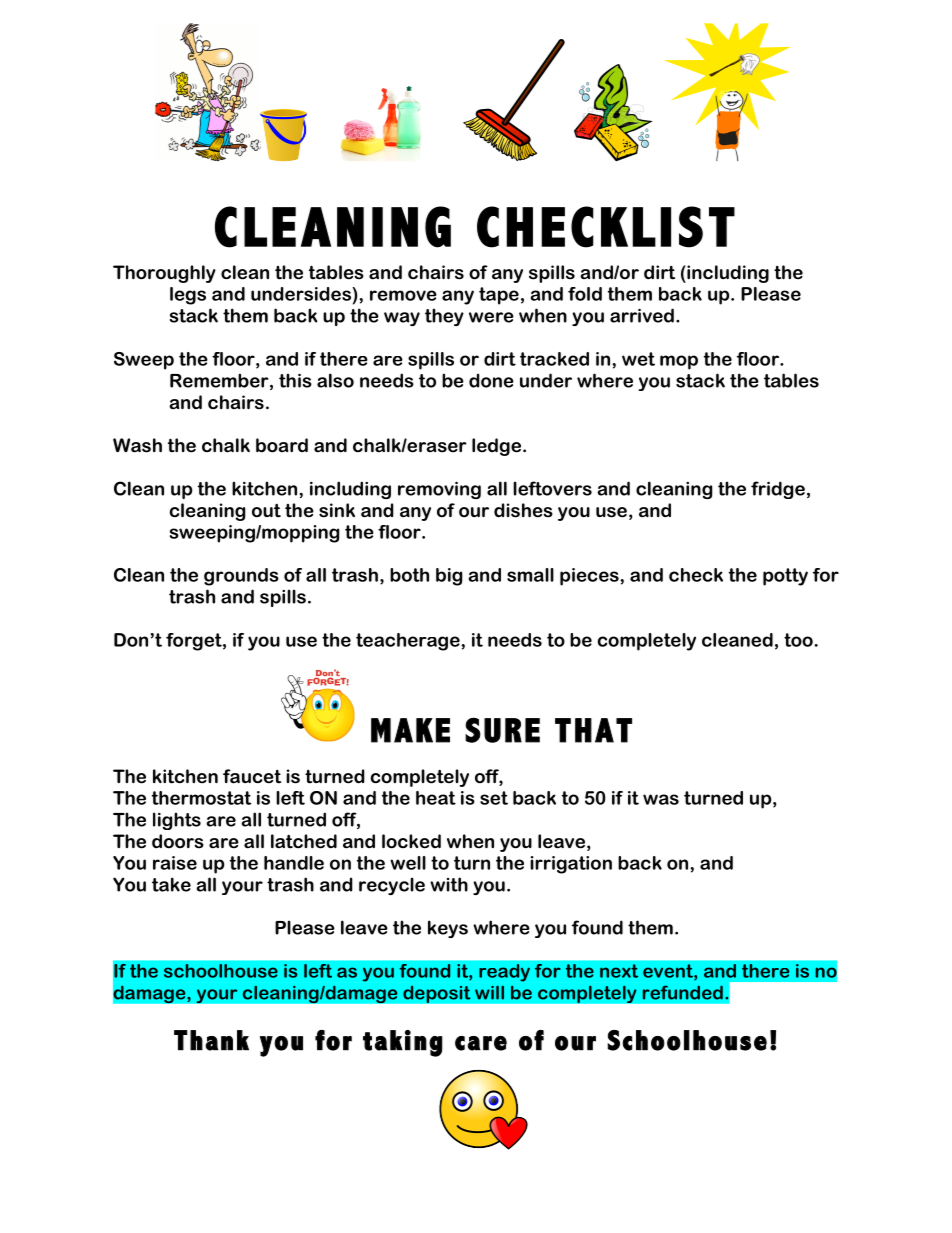 The width and height of the screenshot is (952, 1233). Describe the element at coordinates (593, 730) in the screenshot. I see `THAT` at that location.
